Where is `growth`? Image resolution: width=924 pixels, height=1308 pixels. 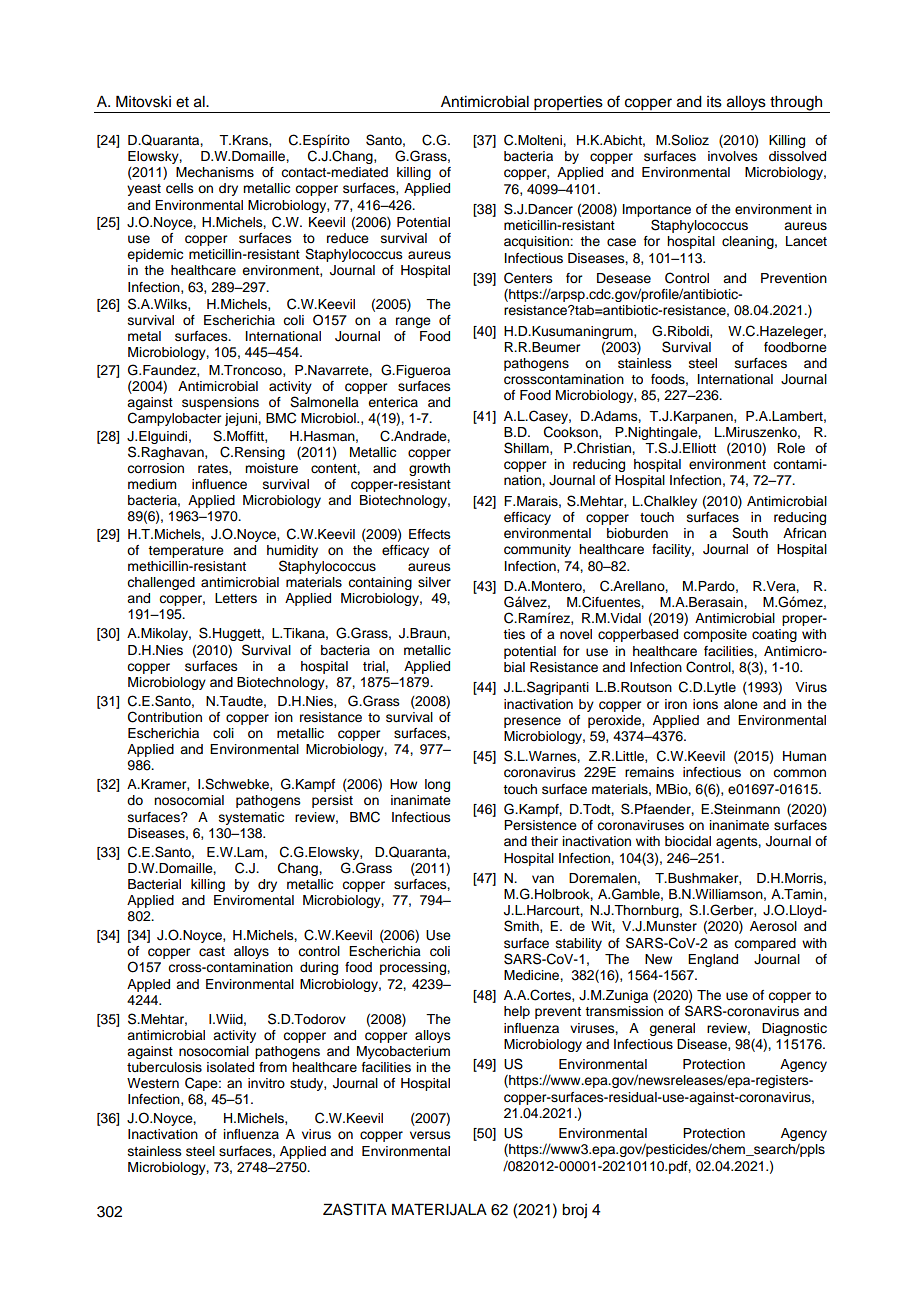 growth is located at coordinates (429, 469).
